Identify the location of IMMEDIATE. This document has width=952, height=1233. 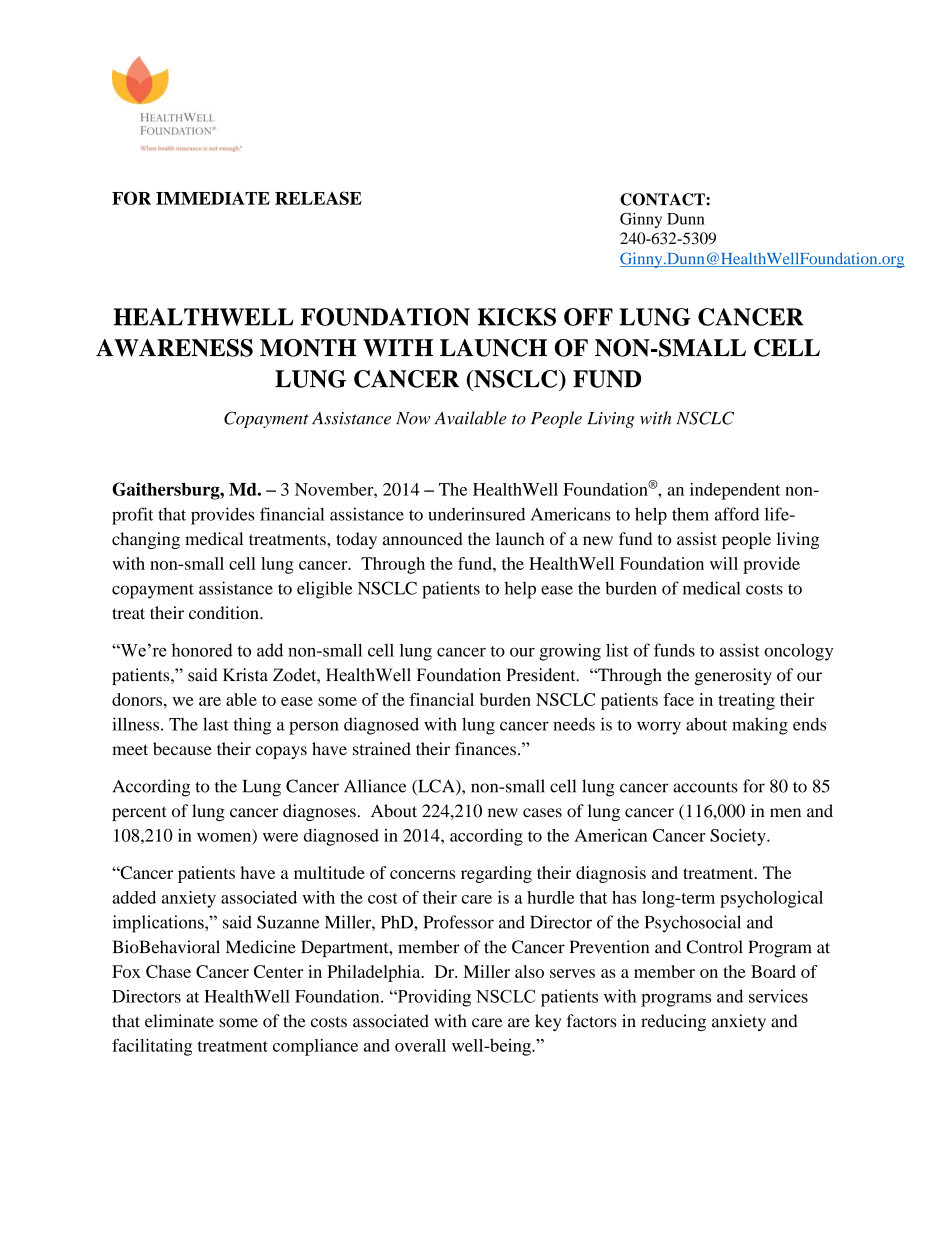
(213, 198).
